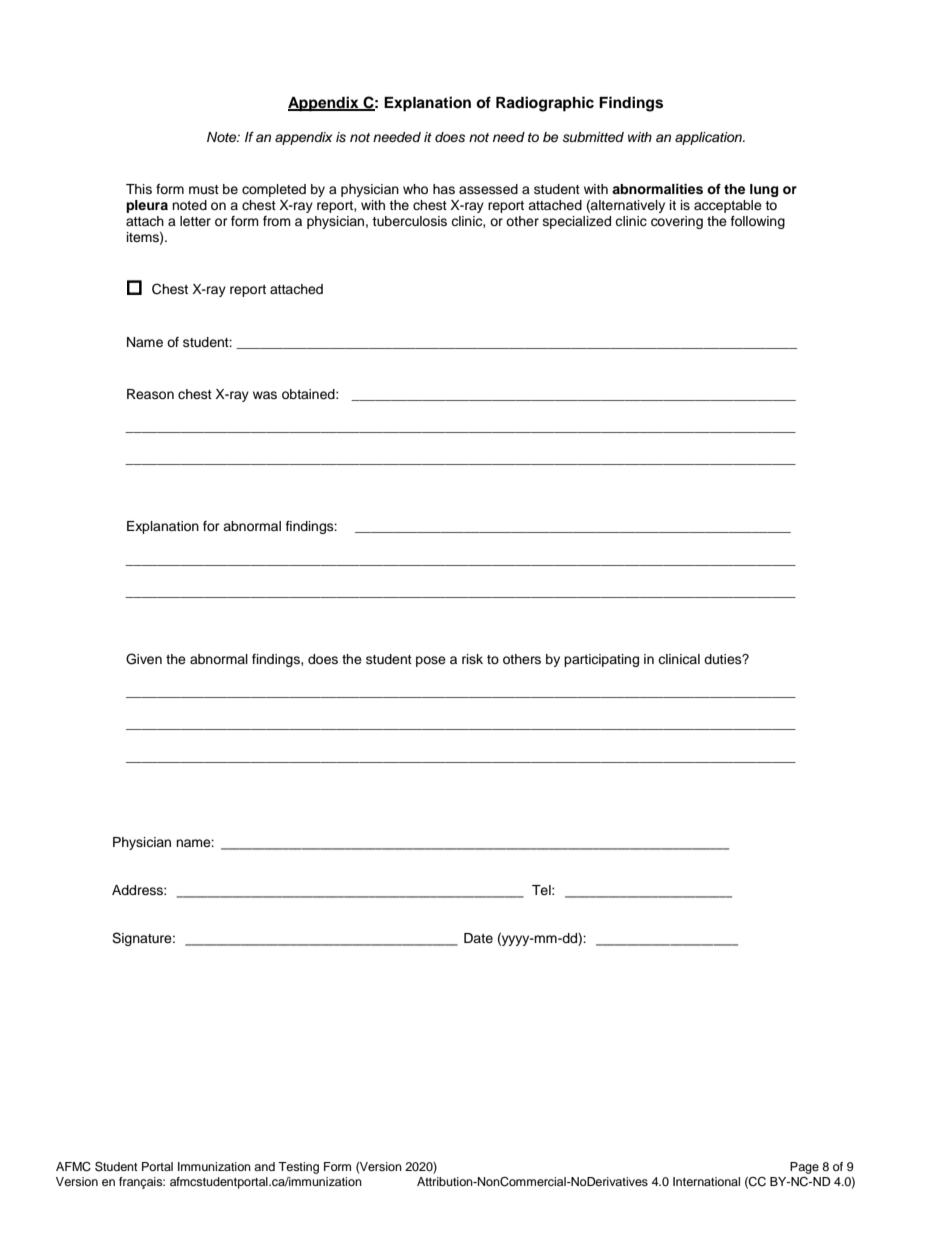 This screenshot has width=952, height=1233. What do you see at coordinates (264, 1166) in the screenshot?
I see `and` at bounding box center [264, 1166].
